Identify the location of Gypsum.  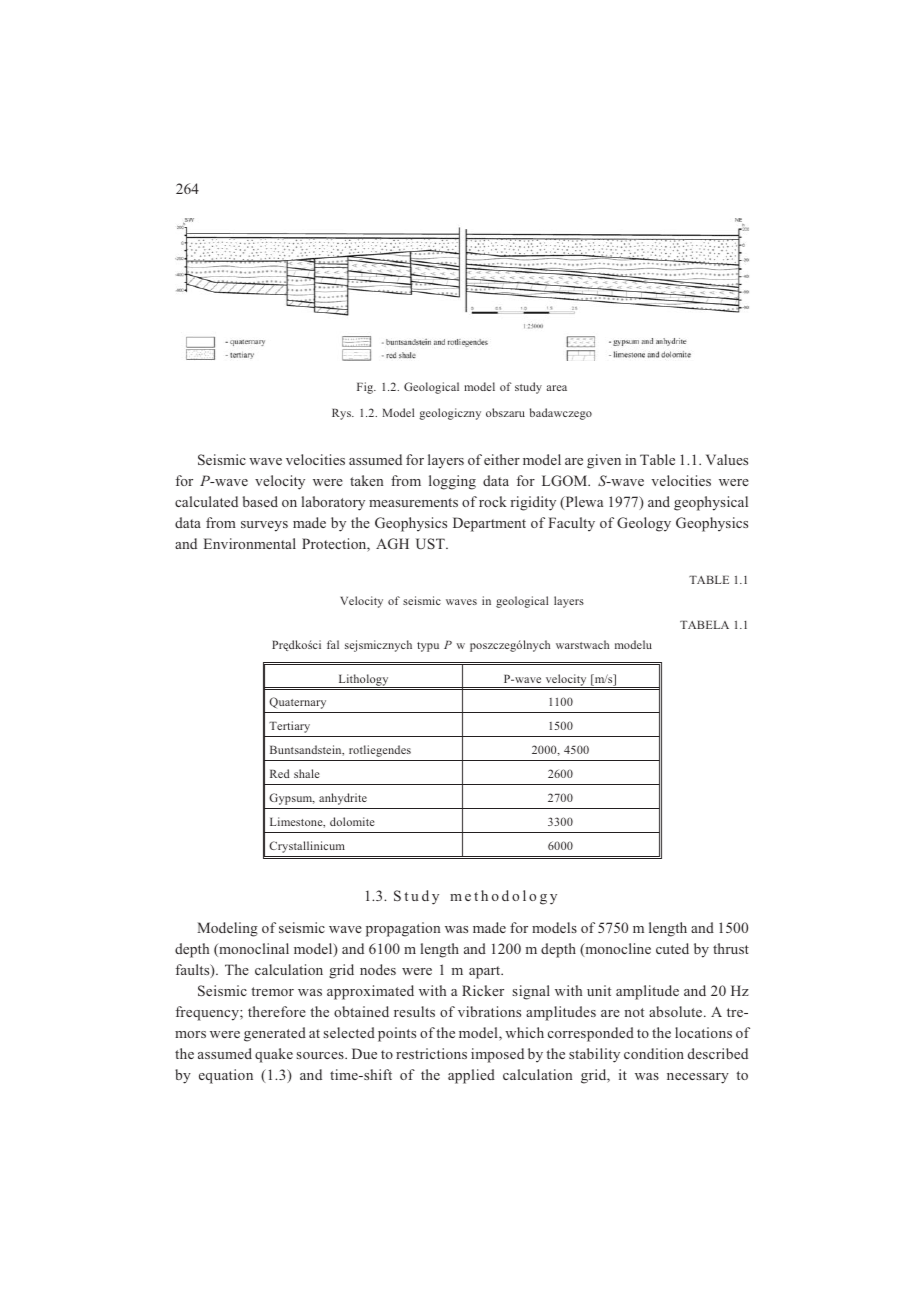
(292, 799).
